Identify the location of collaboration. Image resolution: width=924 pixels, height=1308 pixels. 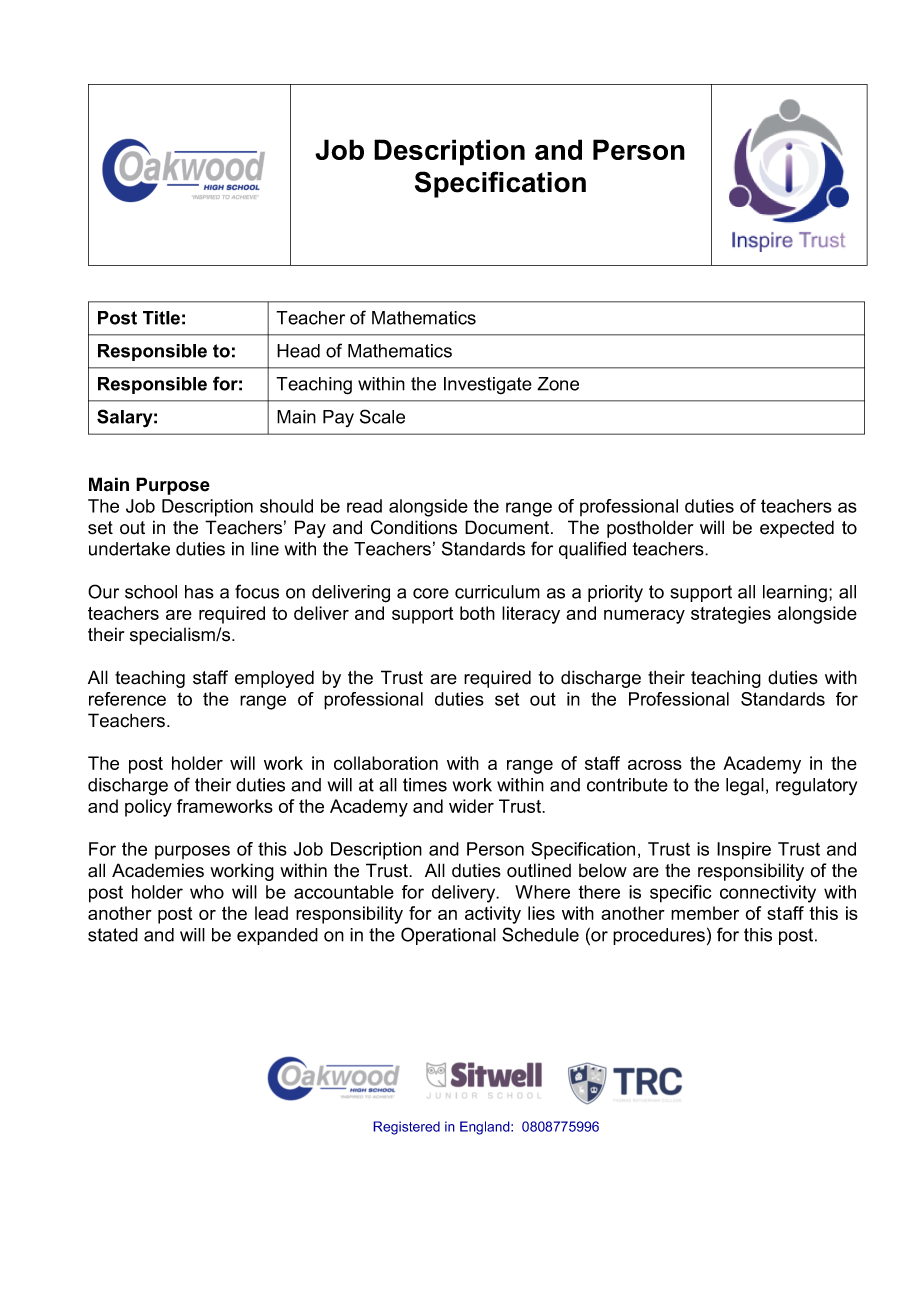
(386, 763).
